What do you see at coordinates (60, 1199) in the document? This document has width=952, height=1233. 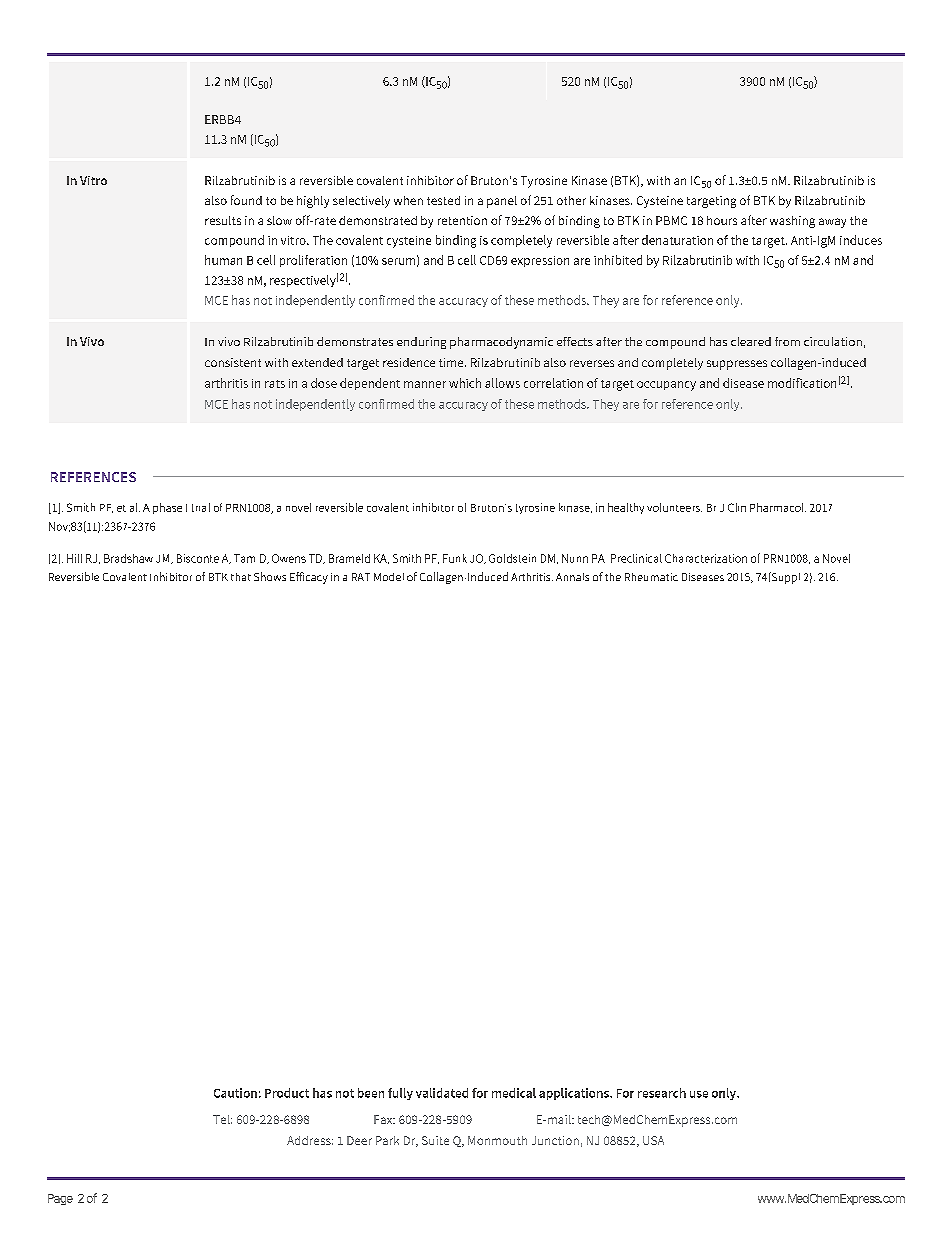 I see `Page` at bounding box center [60, 1199].
